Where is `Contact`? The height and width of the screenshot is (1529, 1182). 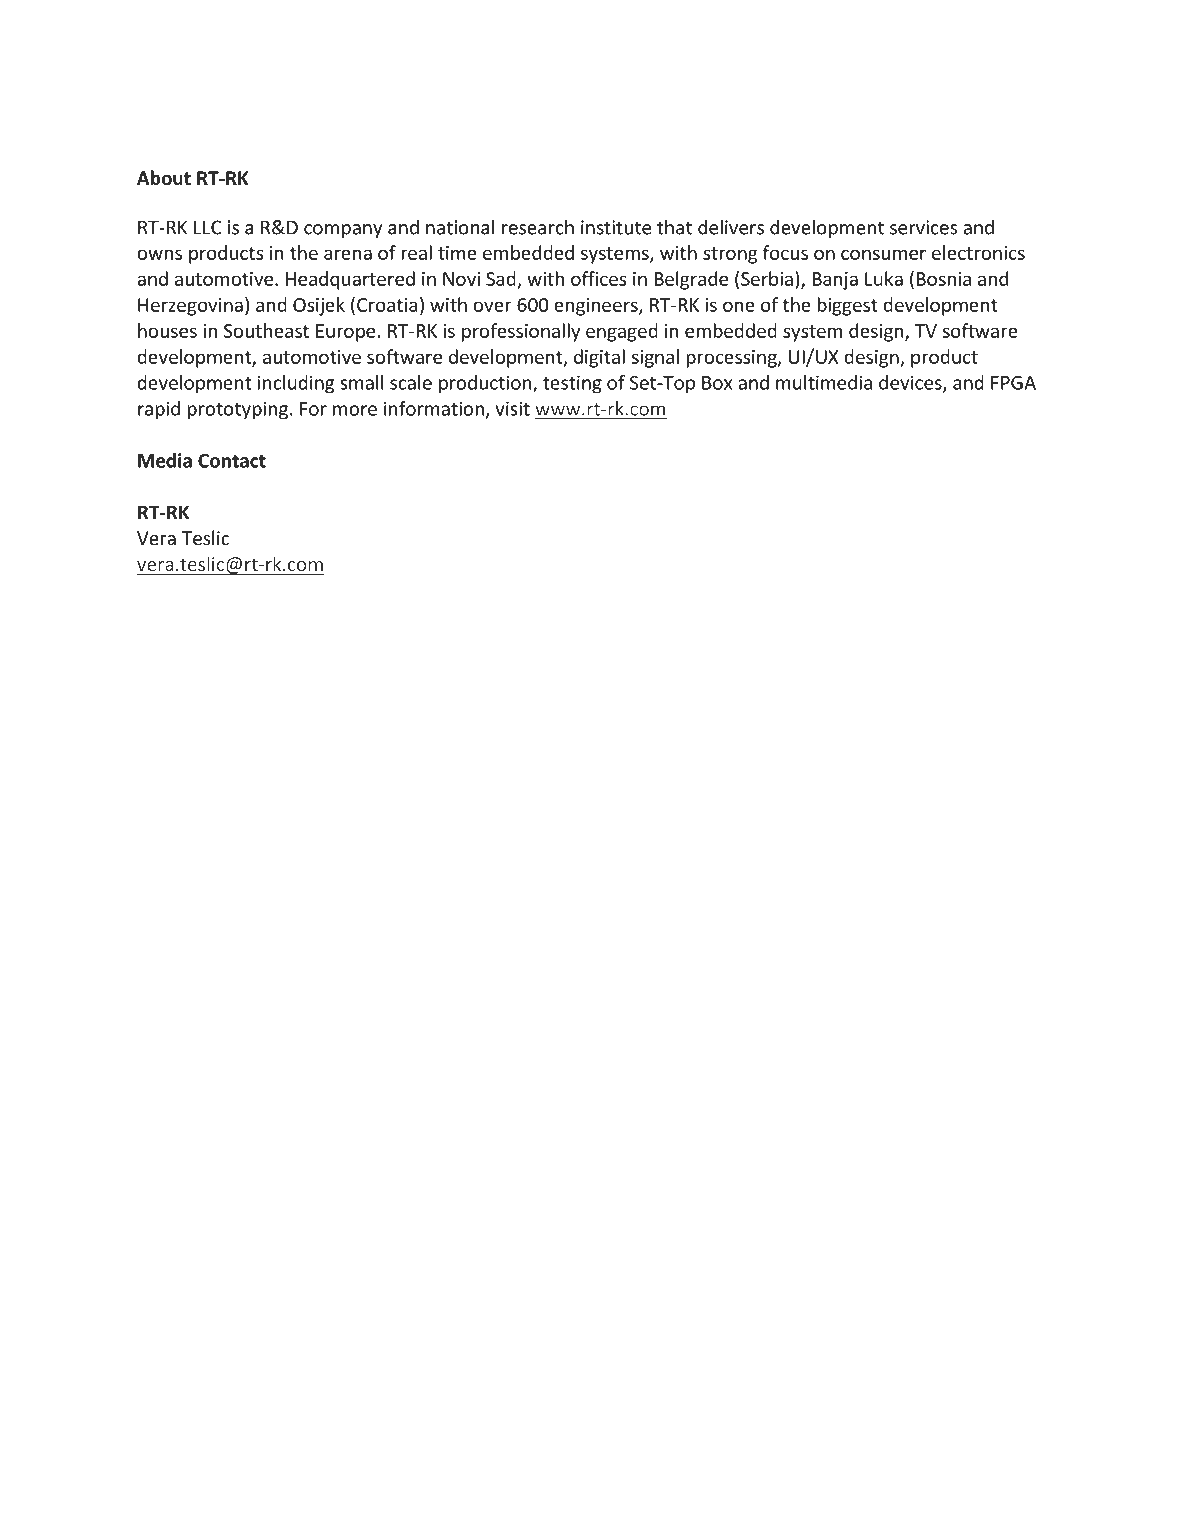 Contact is located at coordinates (232, 460).
